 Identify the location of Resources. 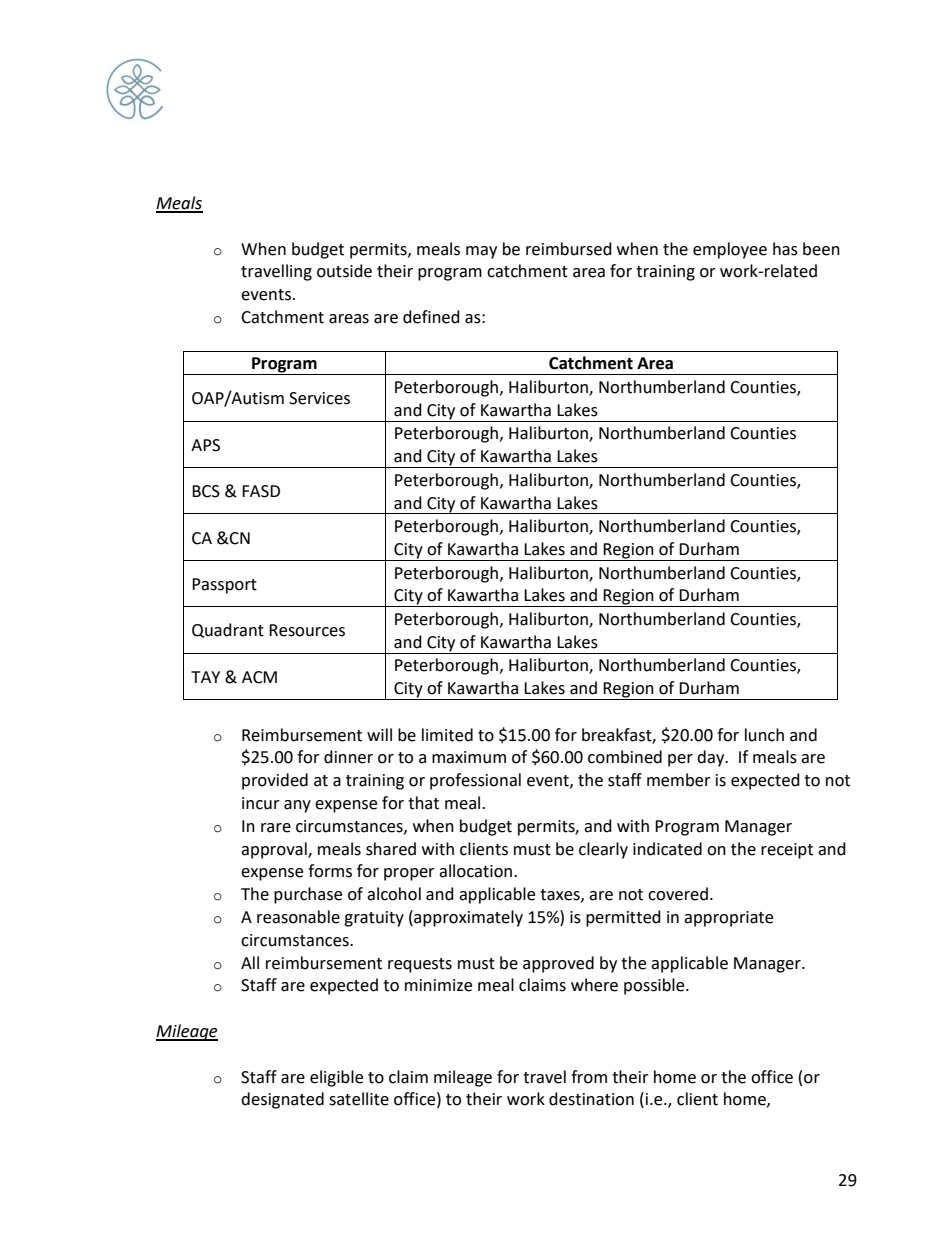
(307, 630).
